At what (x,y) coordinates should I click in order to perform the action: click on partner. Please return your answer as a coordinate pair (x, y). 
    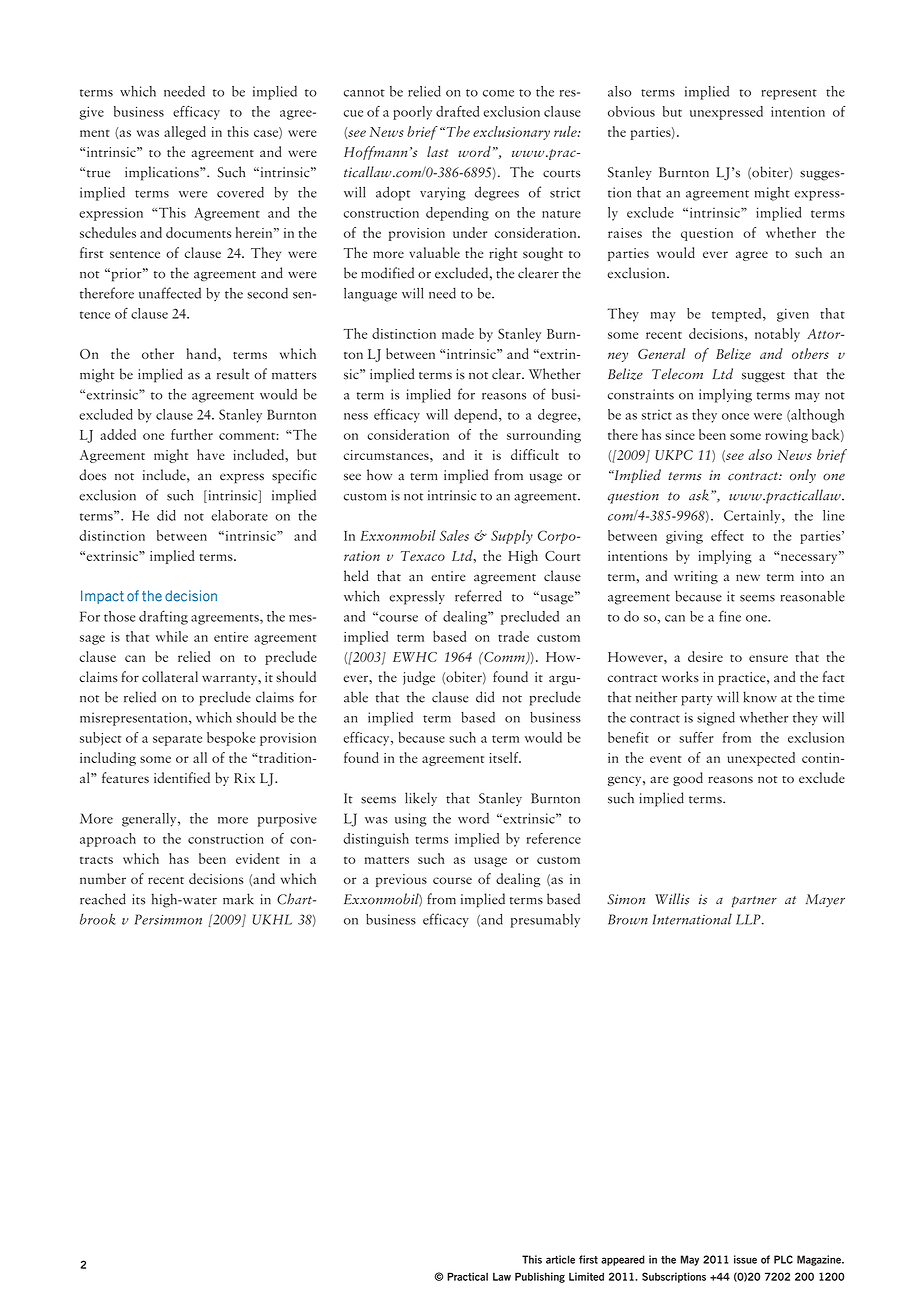
    Looking at the image, I should click on (754, 902).
